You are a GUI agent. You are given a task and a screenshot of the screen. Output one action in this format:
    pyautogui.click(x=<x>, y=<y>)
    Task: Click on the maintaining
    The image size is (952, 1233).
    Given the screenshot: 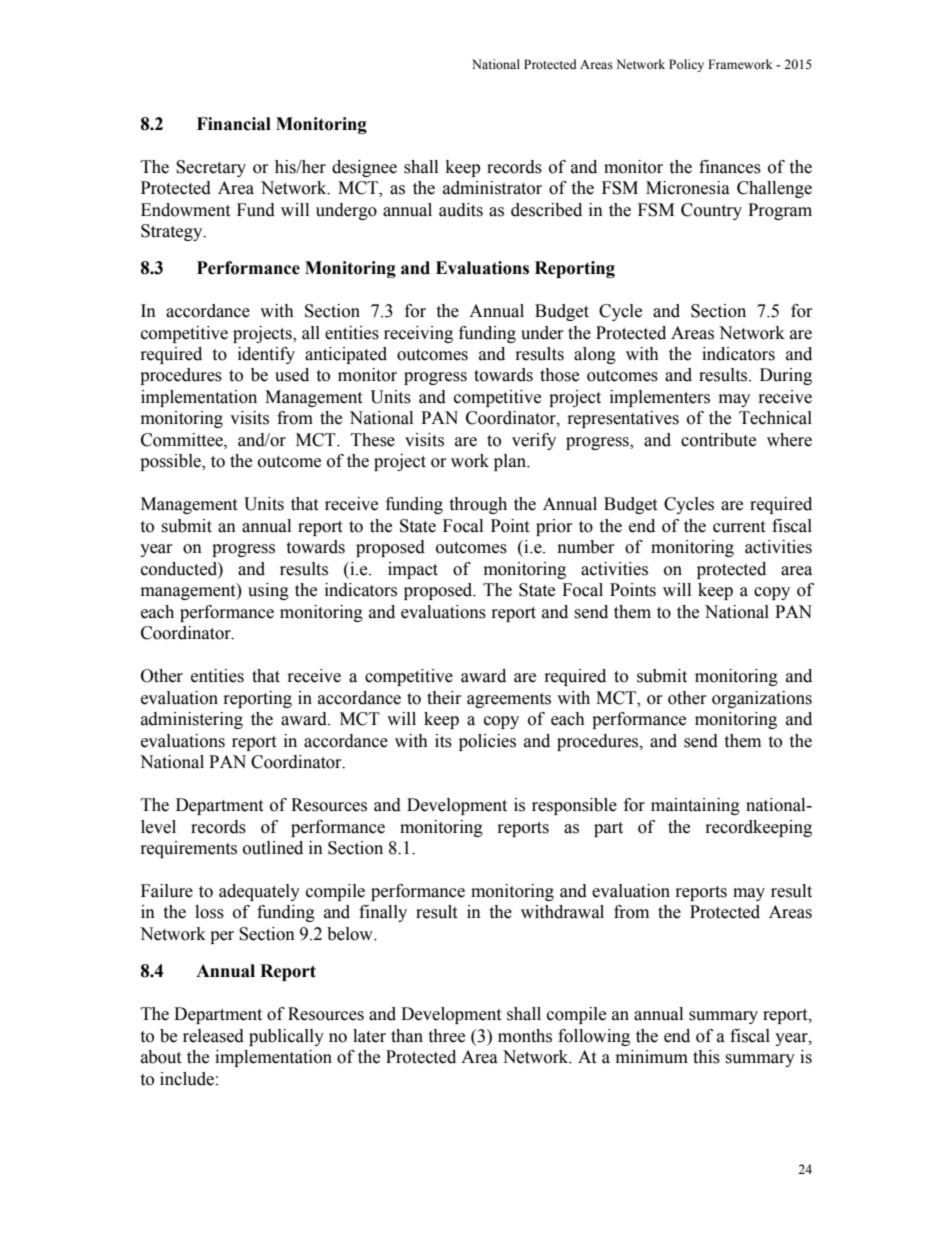 What is the action you would take?
    pyautogui.click(x=695, y=806)
